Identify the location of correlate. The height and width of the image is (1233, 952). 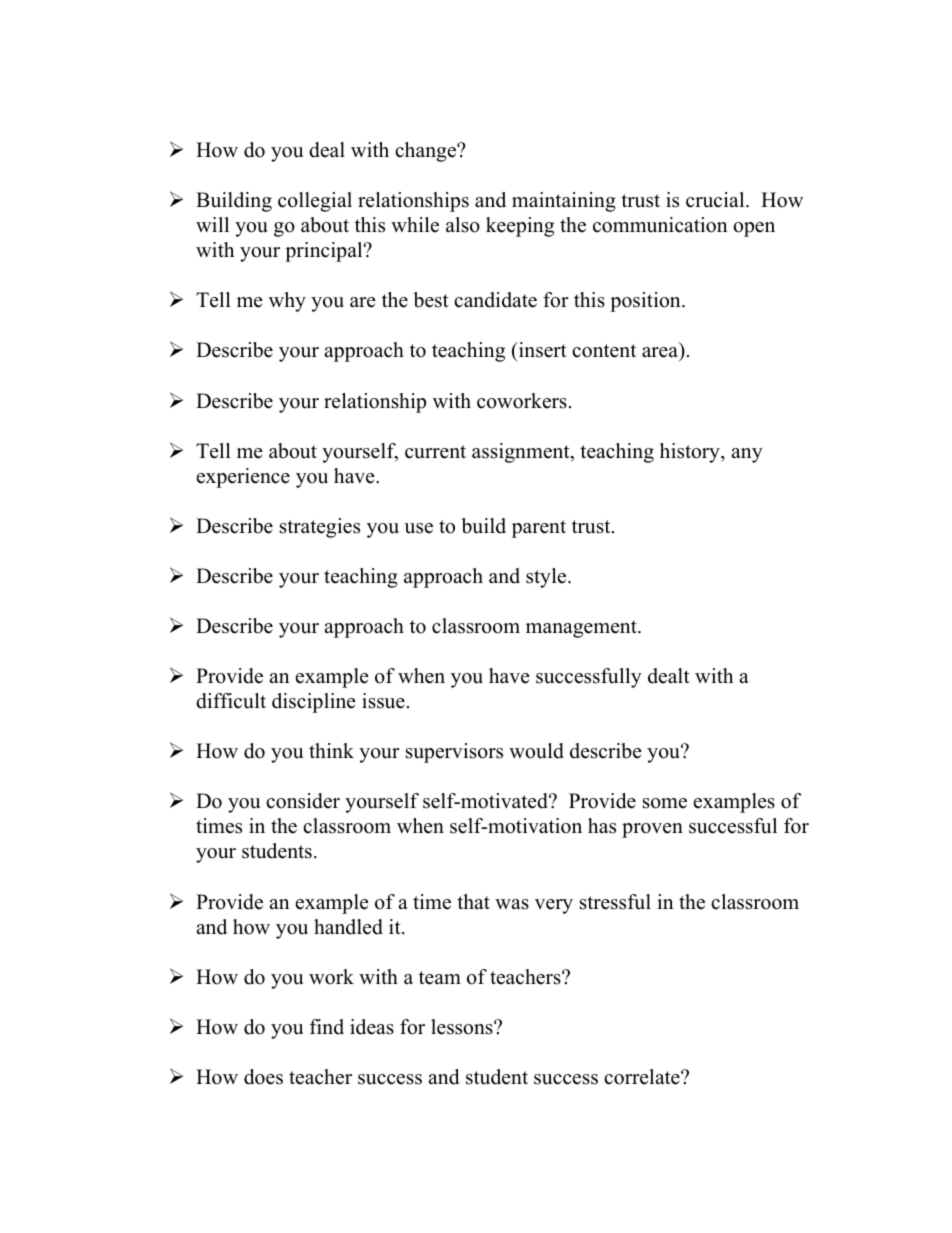
(643, 1077).
